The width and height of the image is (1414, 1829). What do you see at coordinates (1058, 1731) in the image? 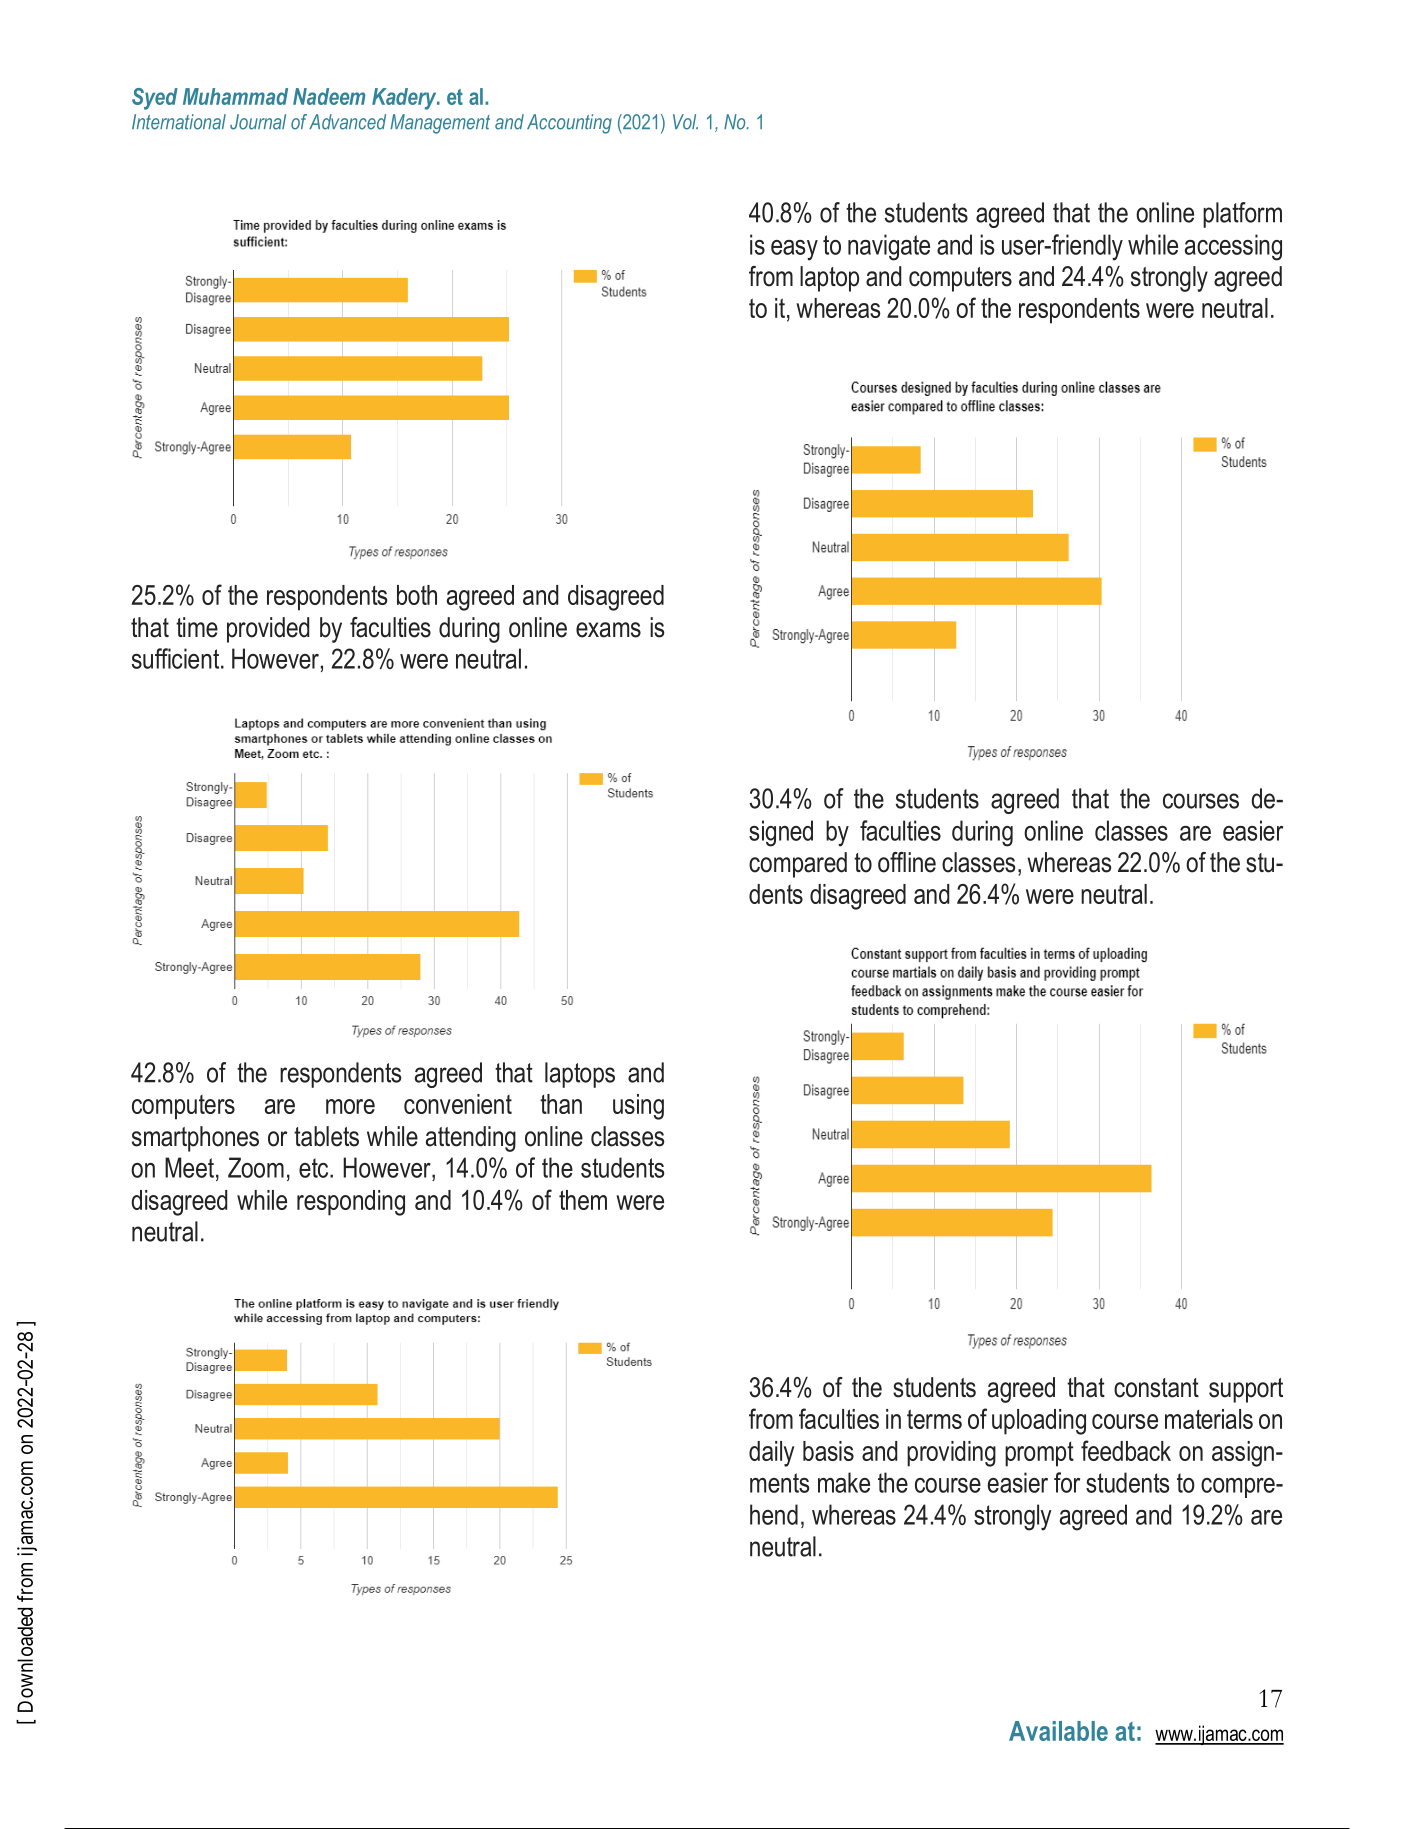
I see `Available` at bounding box center [1058, 1731].
